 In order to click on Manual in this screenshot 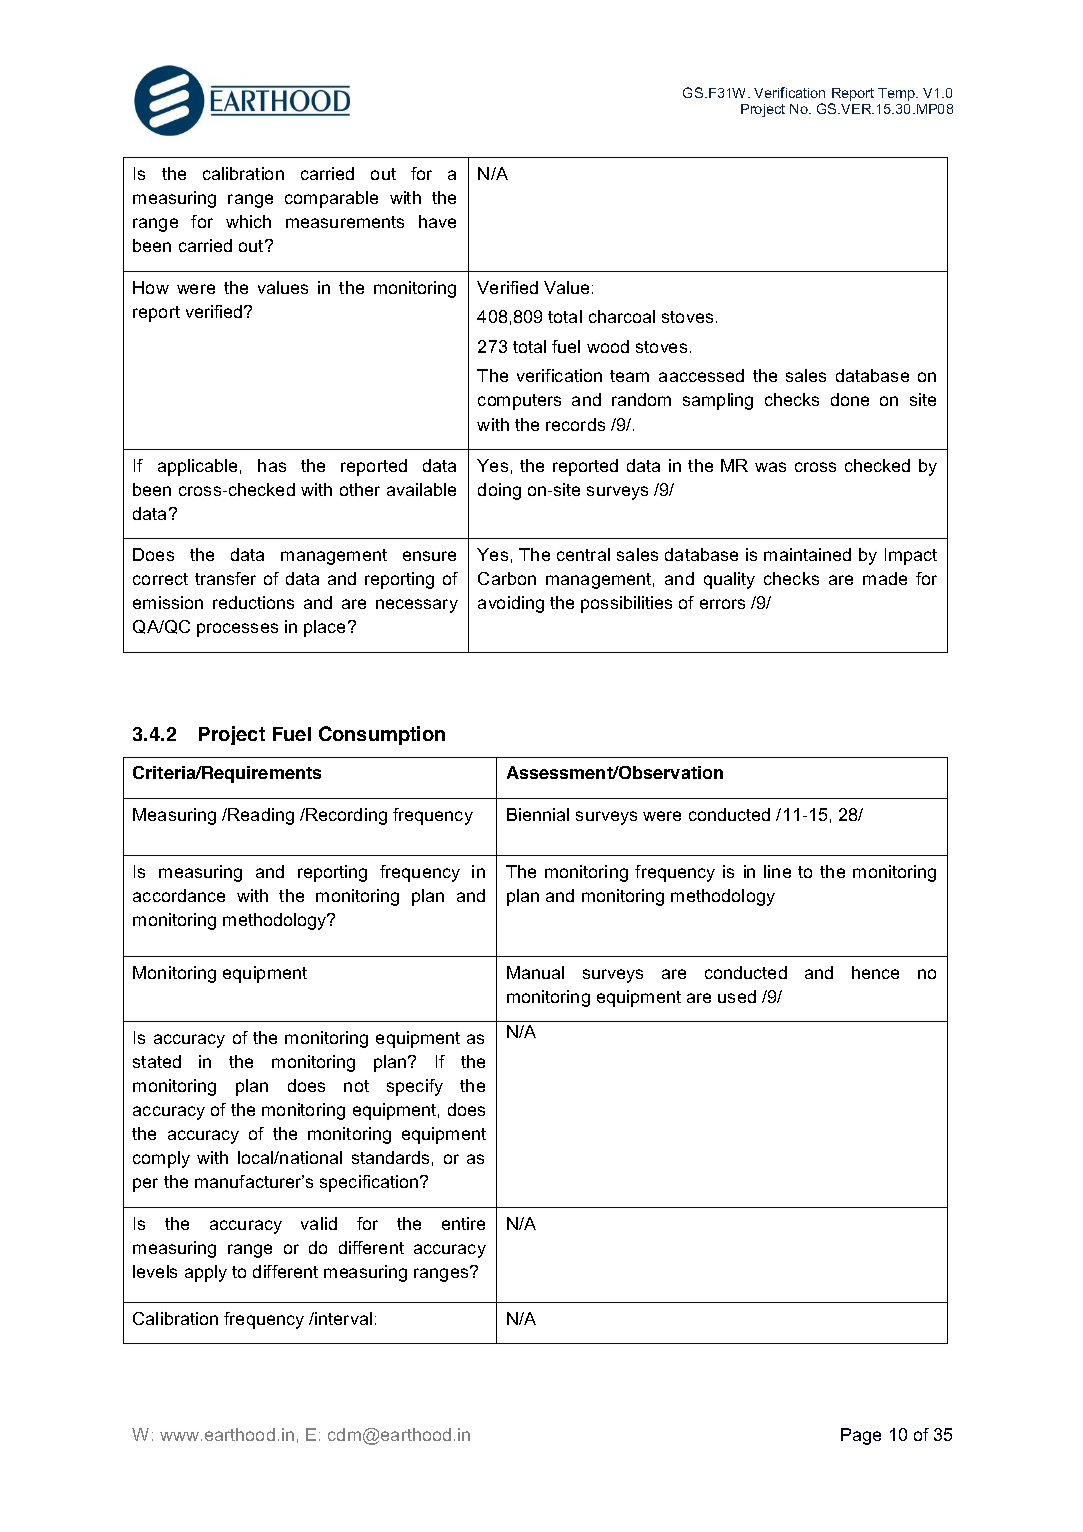, I will do `click(535, 972)`.
